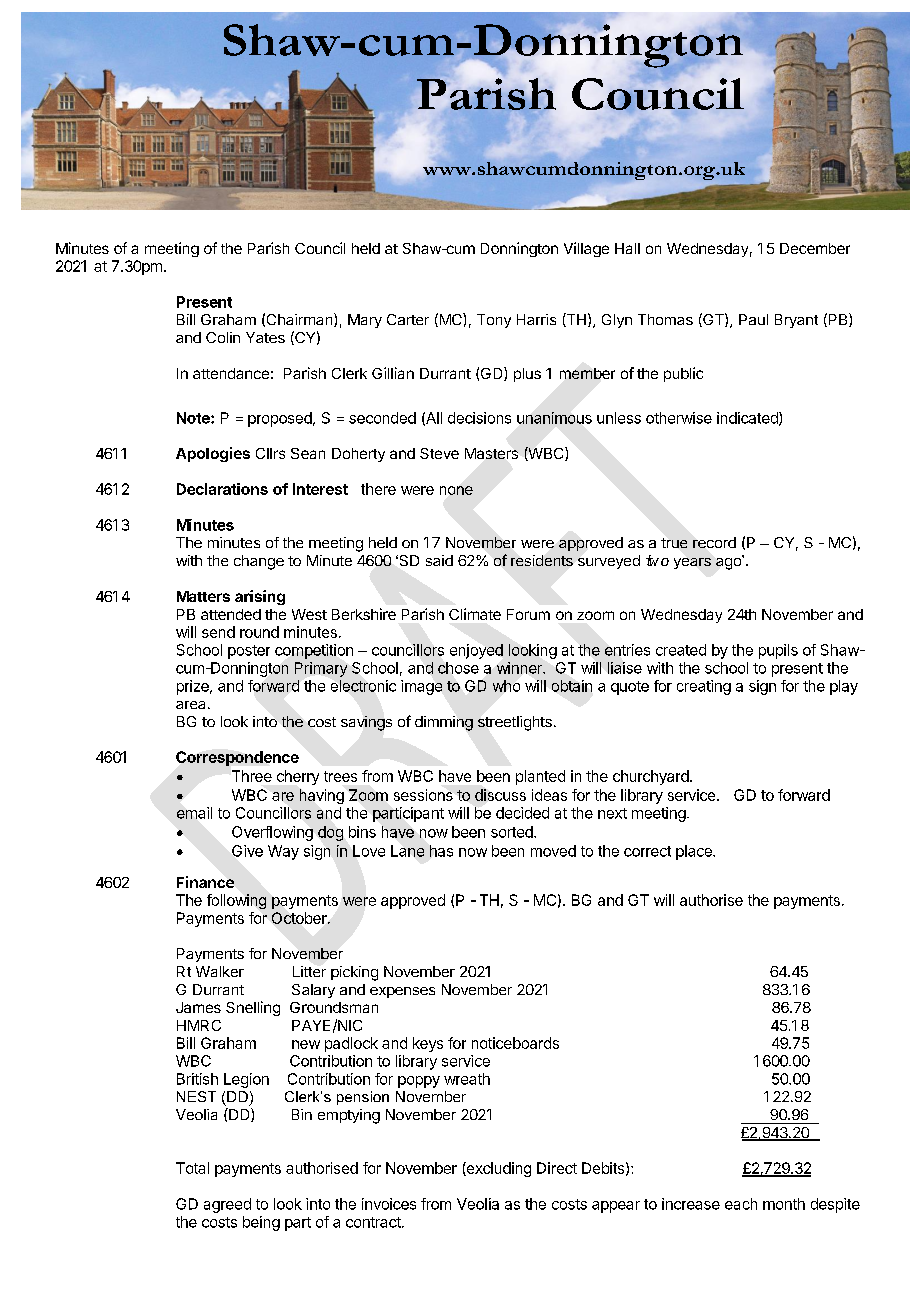 This screenshot has width=924, height=1308. Describe the element at coordinates (557, 1168) in the screenshot. I see `Direct` at that location.
